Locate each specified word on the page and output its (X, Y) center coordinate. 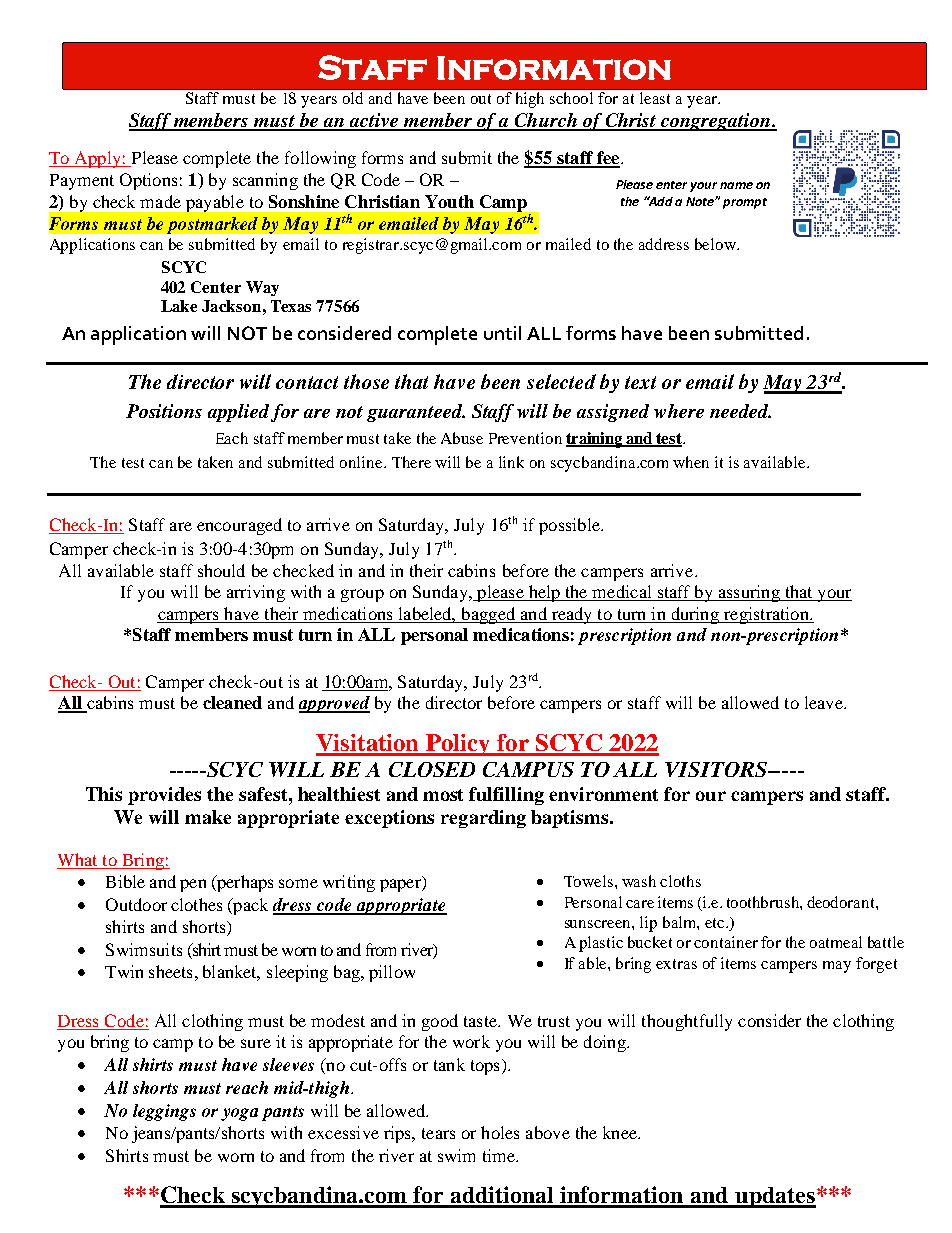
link (511, 462)
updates (775, 1197)
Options (148, 181)
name (736, 185)
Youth (449, 201)
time (500, 1155)
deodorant (842, 902)
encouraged (239, 526)
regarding (483, 819)
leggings (164, 1112)
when (691, 462)
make (208, 817)
